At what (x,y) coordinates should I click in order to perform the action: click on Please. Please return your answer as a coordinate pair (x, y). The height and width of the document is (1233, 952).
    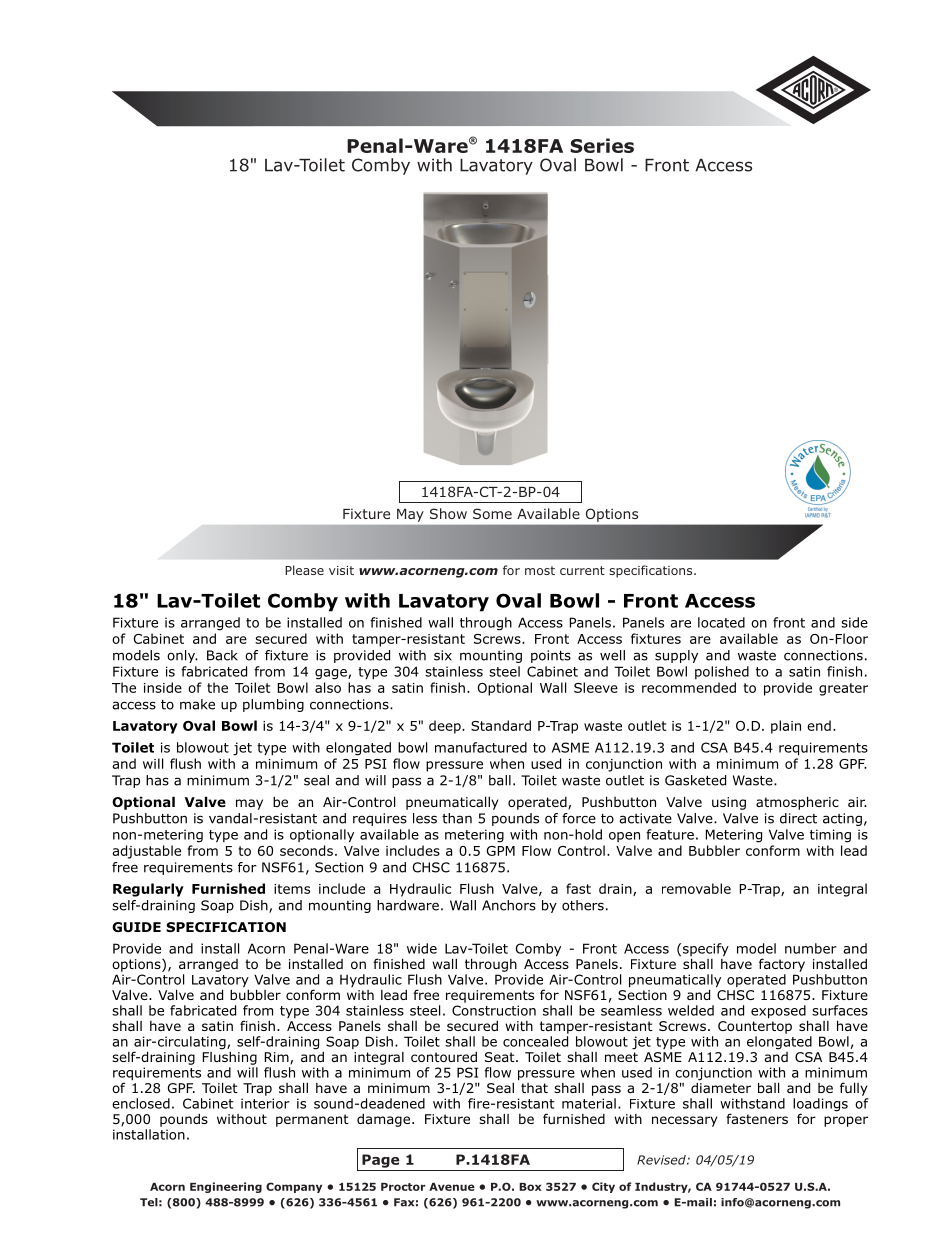
    Looking at the image, I should click on (304, 570).
